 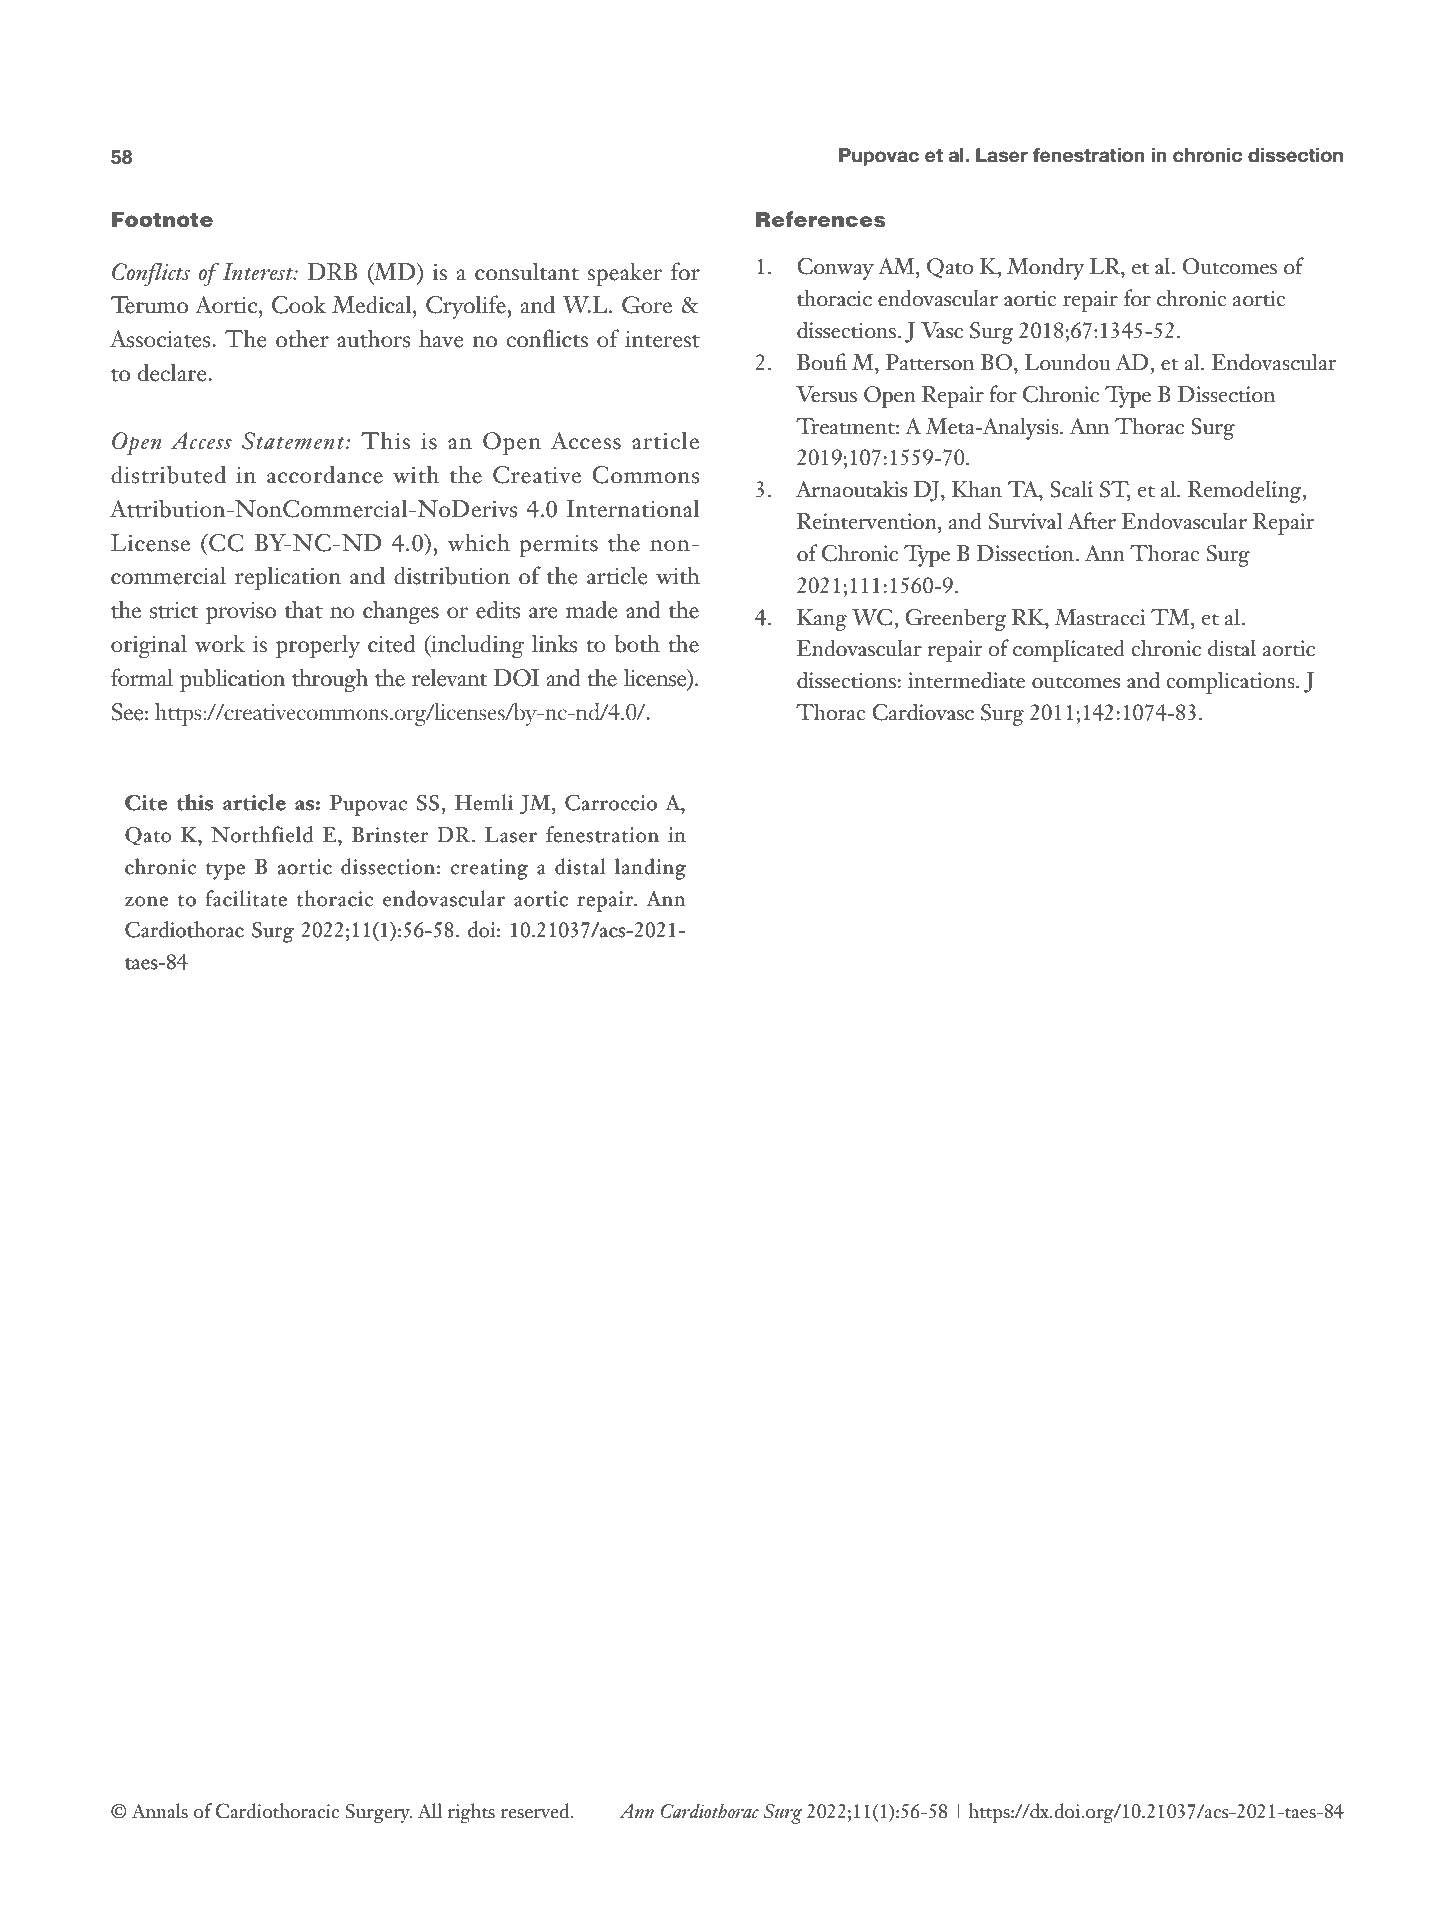 I want to click on Patterson, so click(x=930, y=362).
